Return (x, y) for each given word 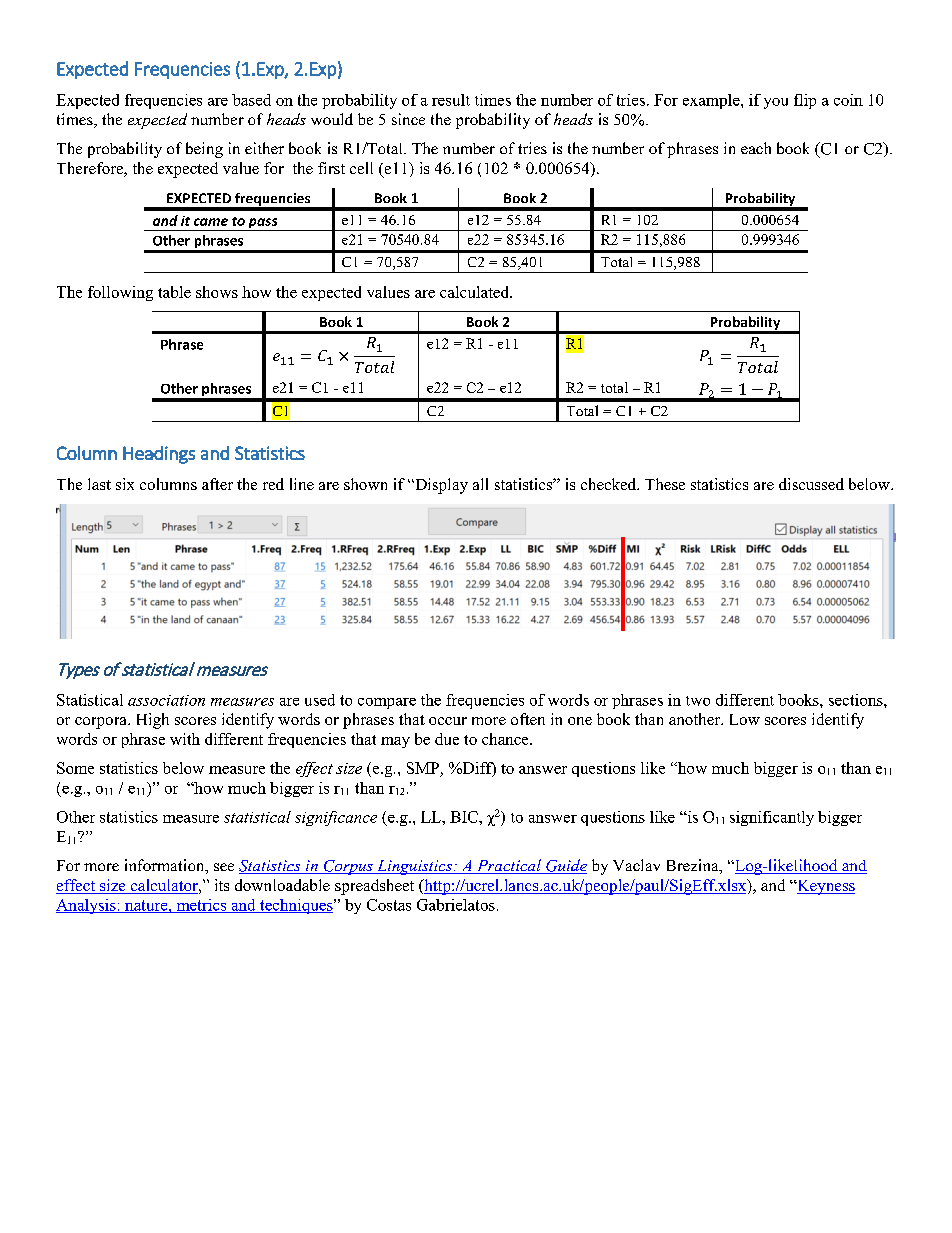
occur (448, 721)
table (174, 292)
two (698, 701)
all (480, 484)
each (756, 148)
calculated (476, 292)
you (776, 103)
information (166, 866)
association (166, 700)
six (125, 484)
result (451, 100)
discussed (811, 484)
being (204, 150)
